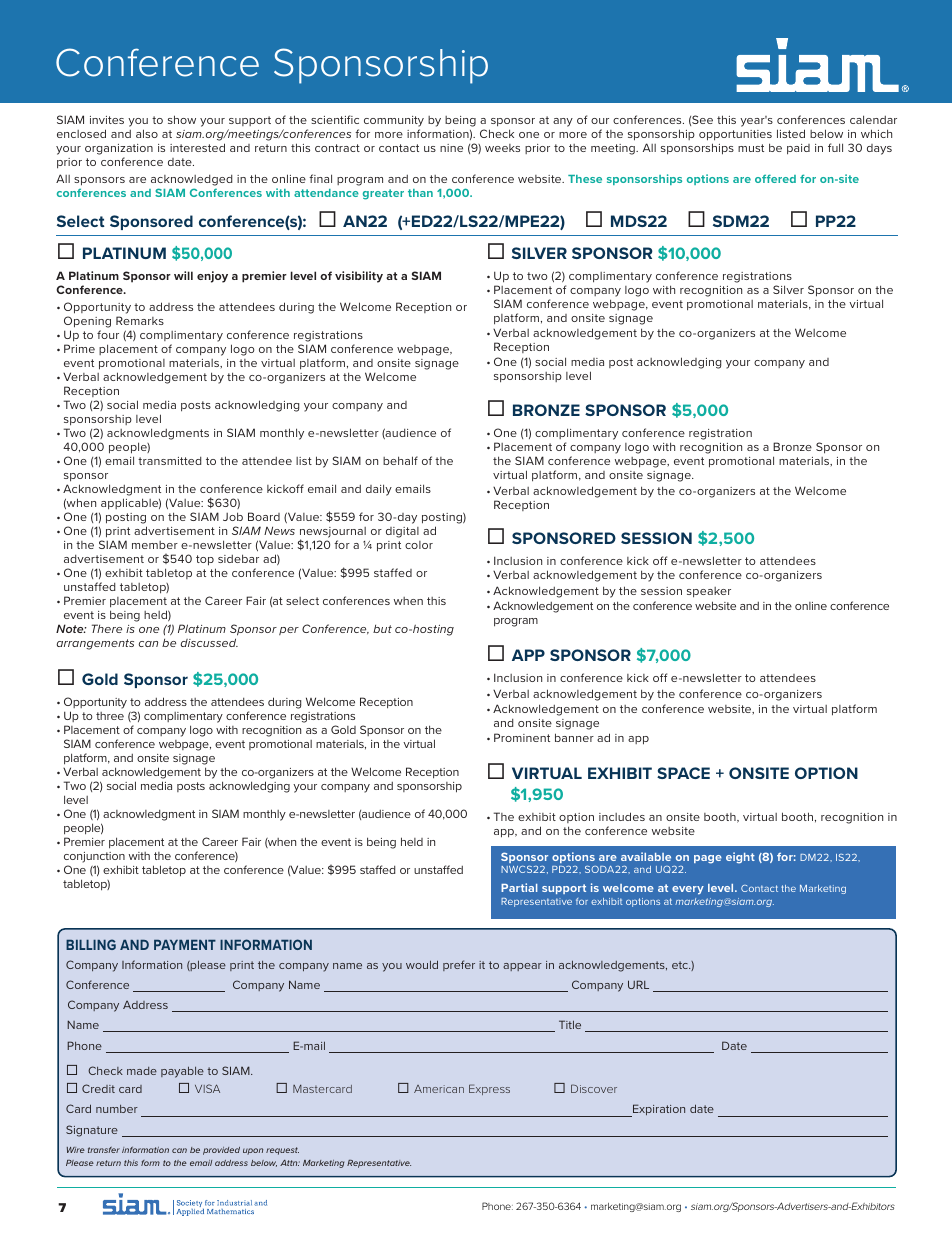  What do you see at coordinates (117, 1109) in the page?
I see `number` at bounding box center [117, 1109].
